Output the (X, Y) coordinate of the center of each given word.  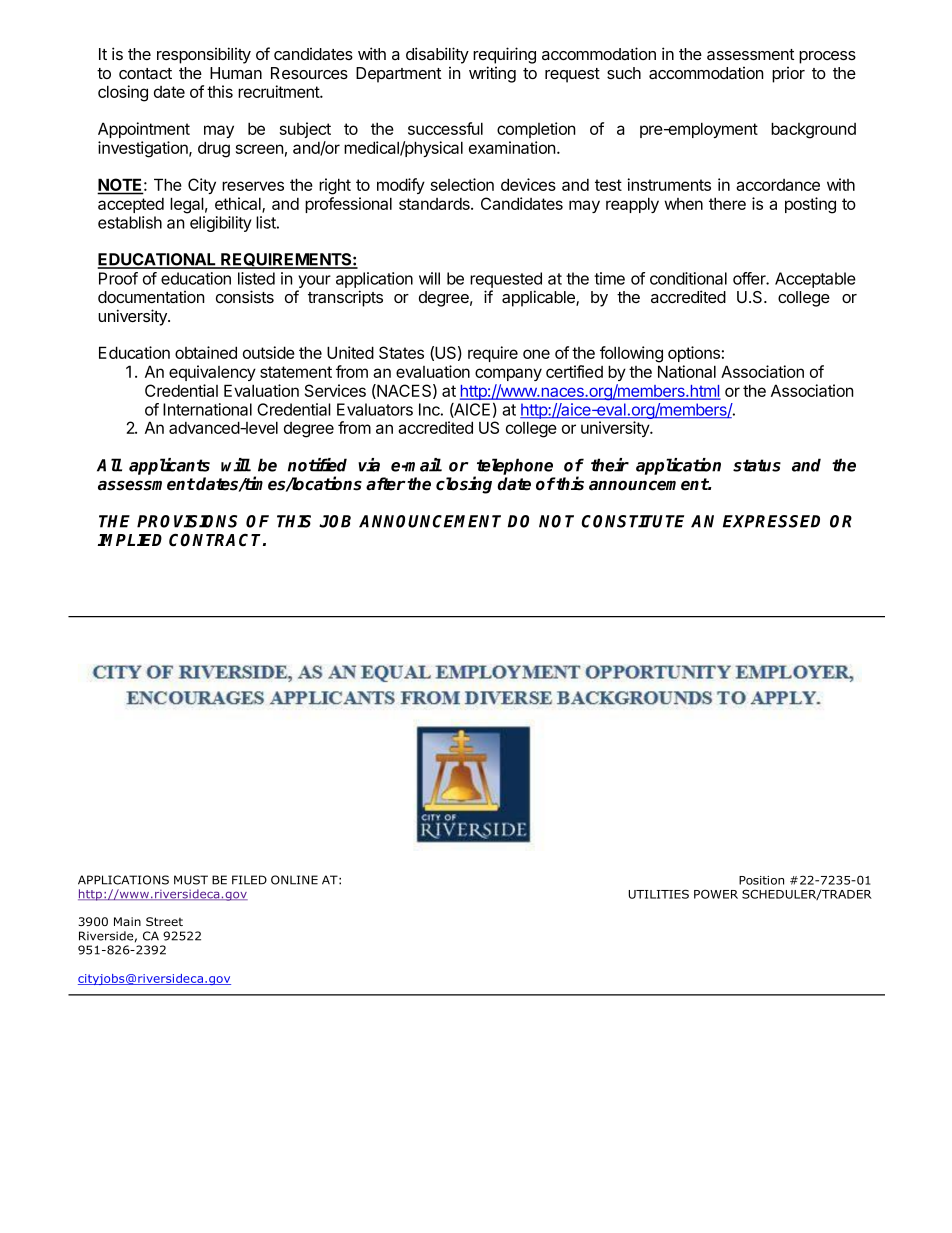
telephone (514, 467)
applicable (539, 298)
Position (761, 880)
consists (245, 296)
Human (236, 73)
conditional (688, 278)
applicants (169, 466)
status (757, 465)
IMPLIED (130, 540)
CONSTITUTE (633, 521)
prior (788, 75)
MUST (191, 880)
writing (492, 74)
